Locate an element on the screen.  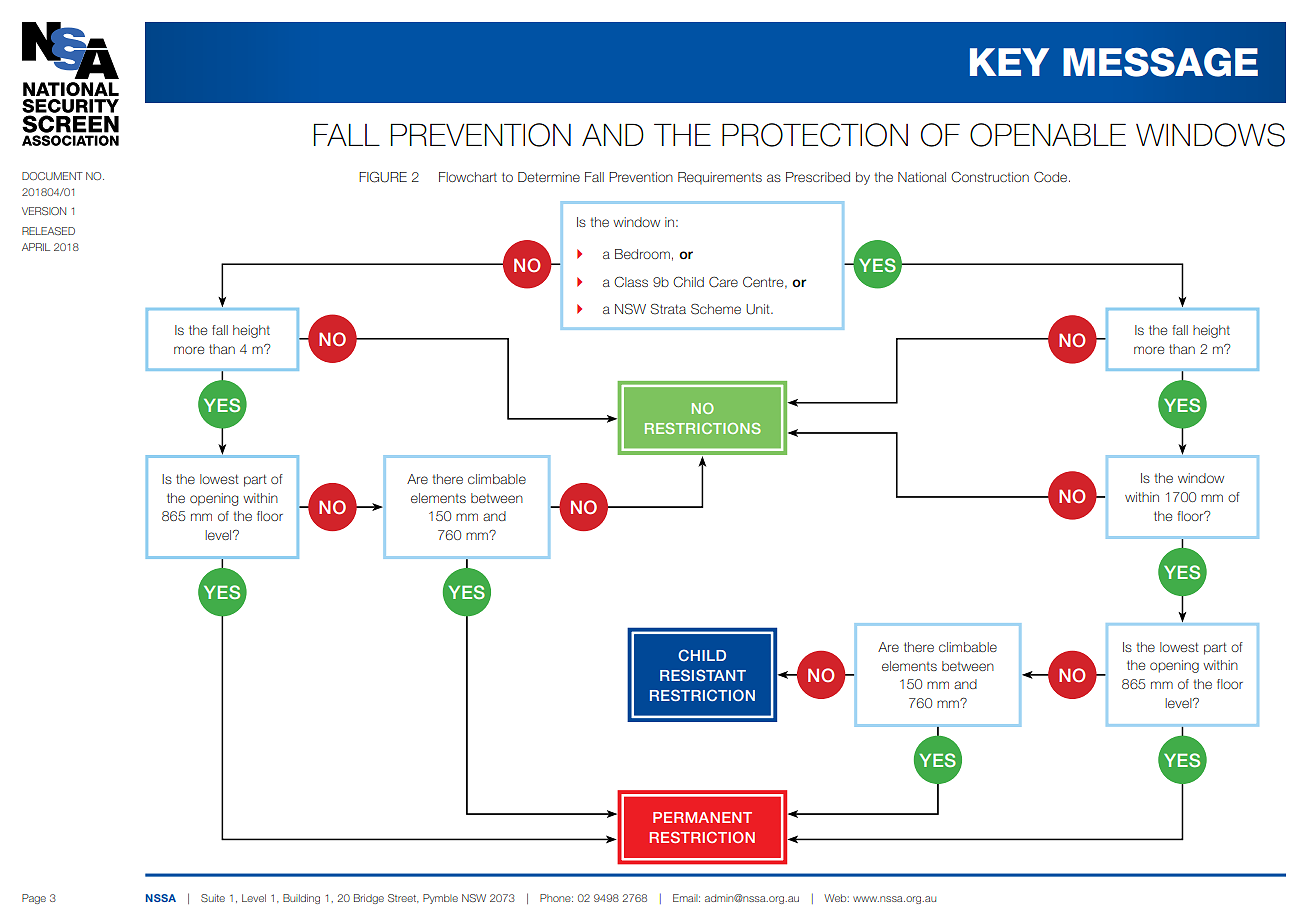
Page is located at coordinates (34, 899).
